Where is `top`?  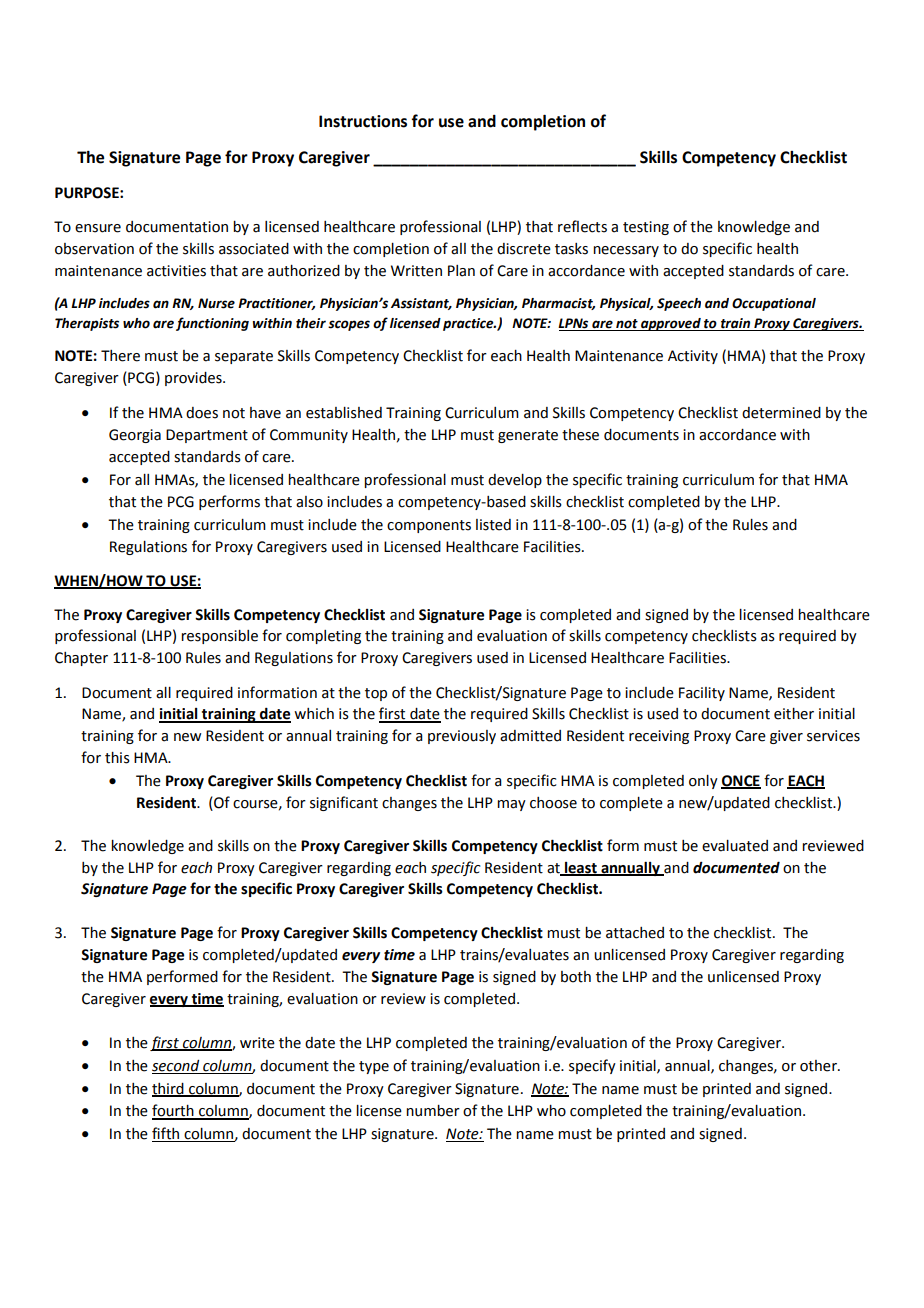 top is located at coordinates (376, 694).
